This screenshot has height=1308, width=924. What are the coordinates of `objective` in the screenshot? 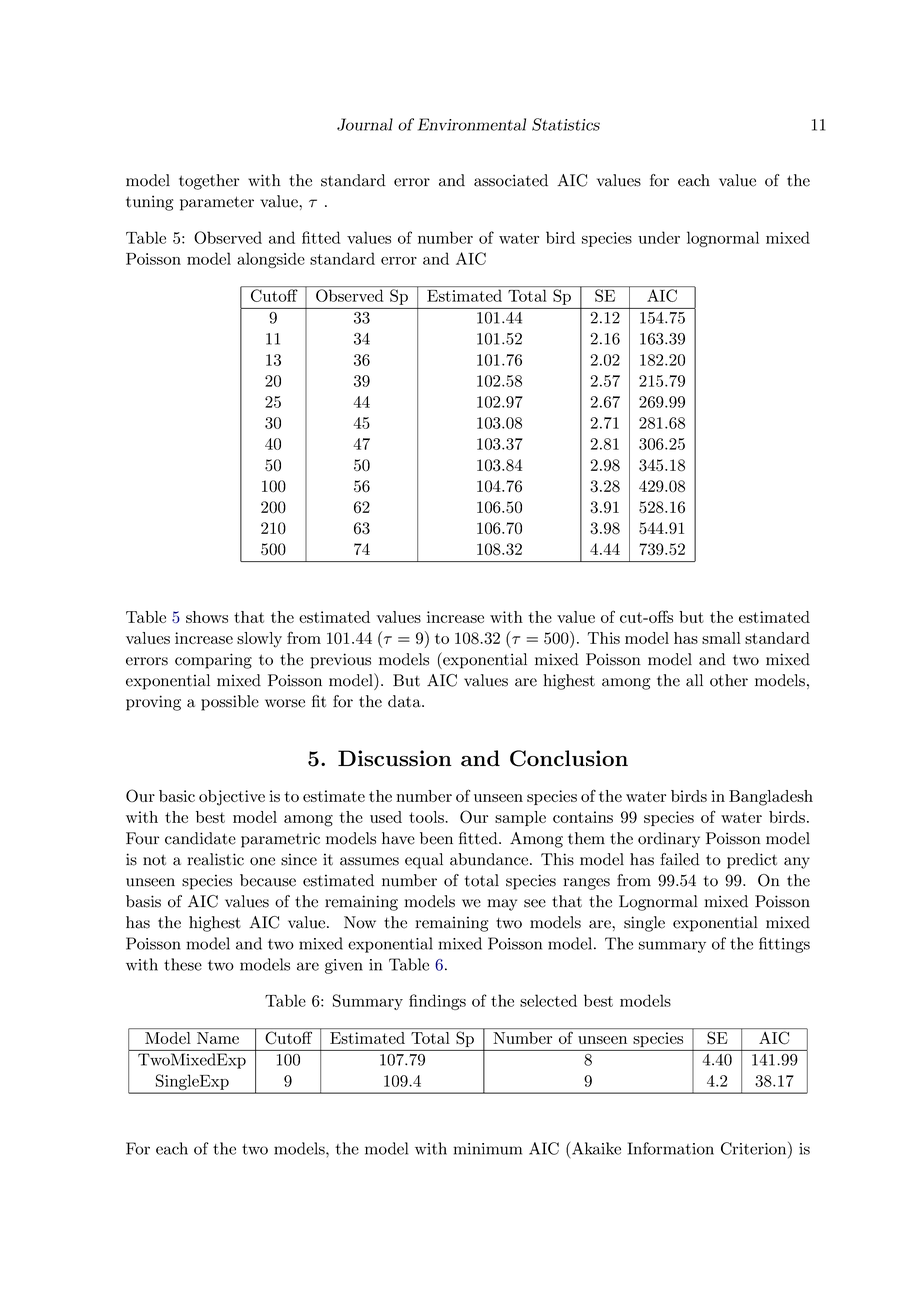 It's located at (232, 798).
